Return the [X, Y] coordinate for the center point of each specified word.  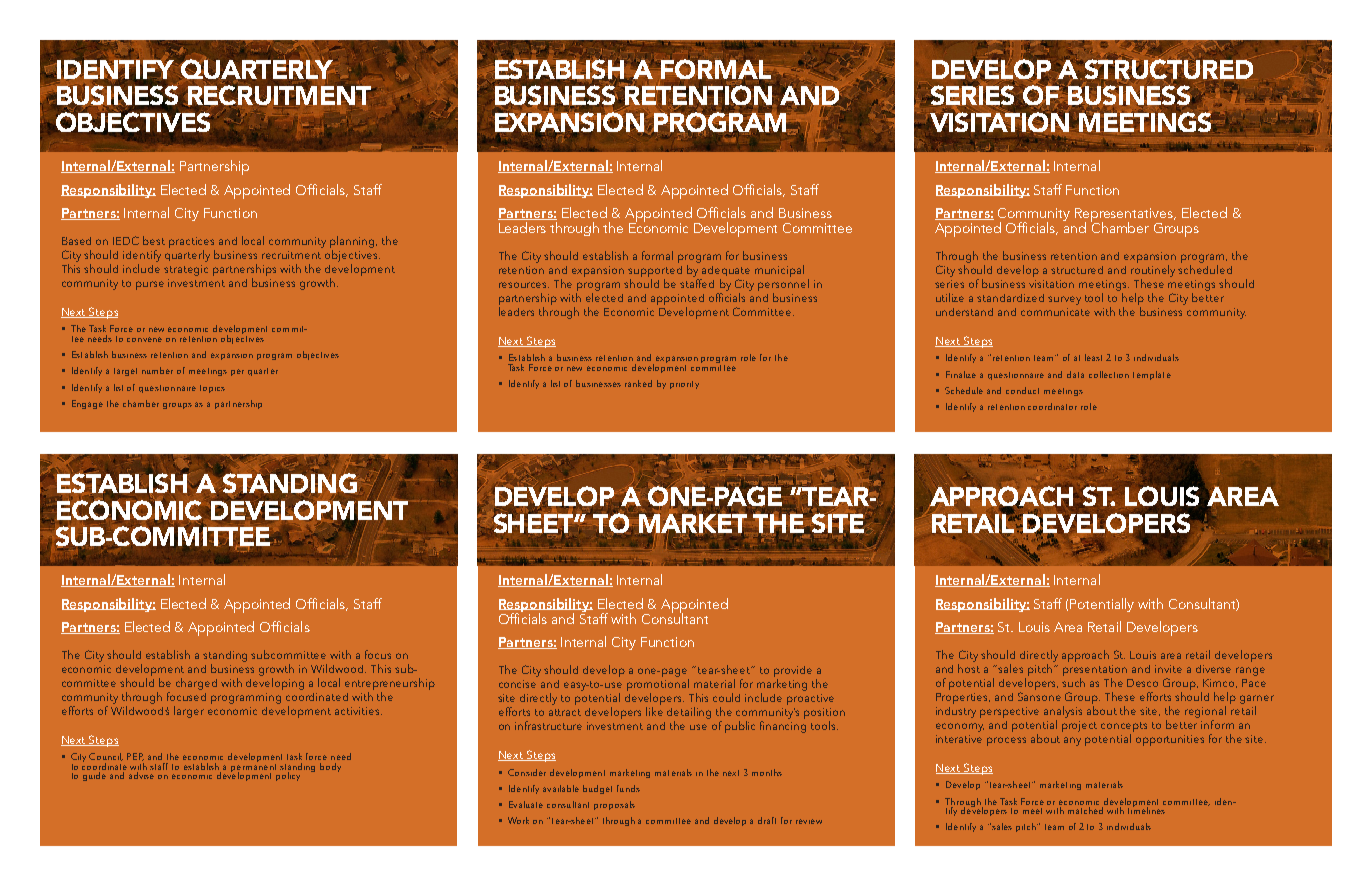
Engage [87, 404]
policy [288, 776]
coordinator [1052, 406]
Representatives [1125, 216]
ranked [638, 383]
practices [191, 242]
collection [1109, 374]
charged [196, 684]
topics [212, 389]
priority [684, 385]
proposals [614, 805]
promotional [658, 685]
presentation [1095, 670]
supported [655, 271]
